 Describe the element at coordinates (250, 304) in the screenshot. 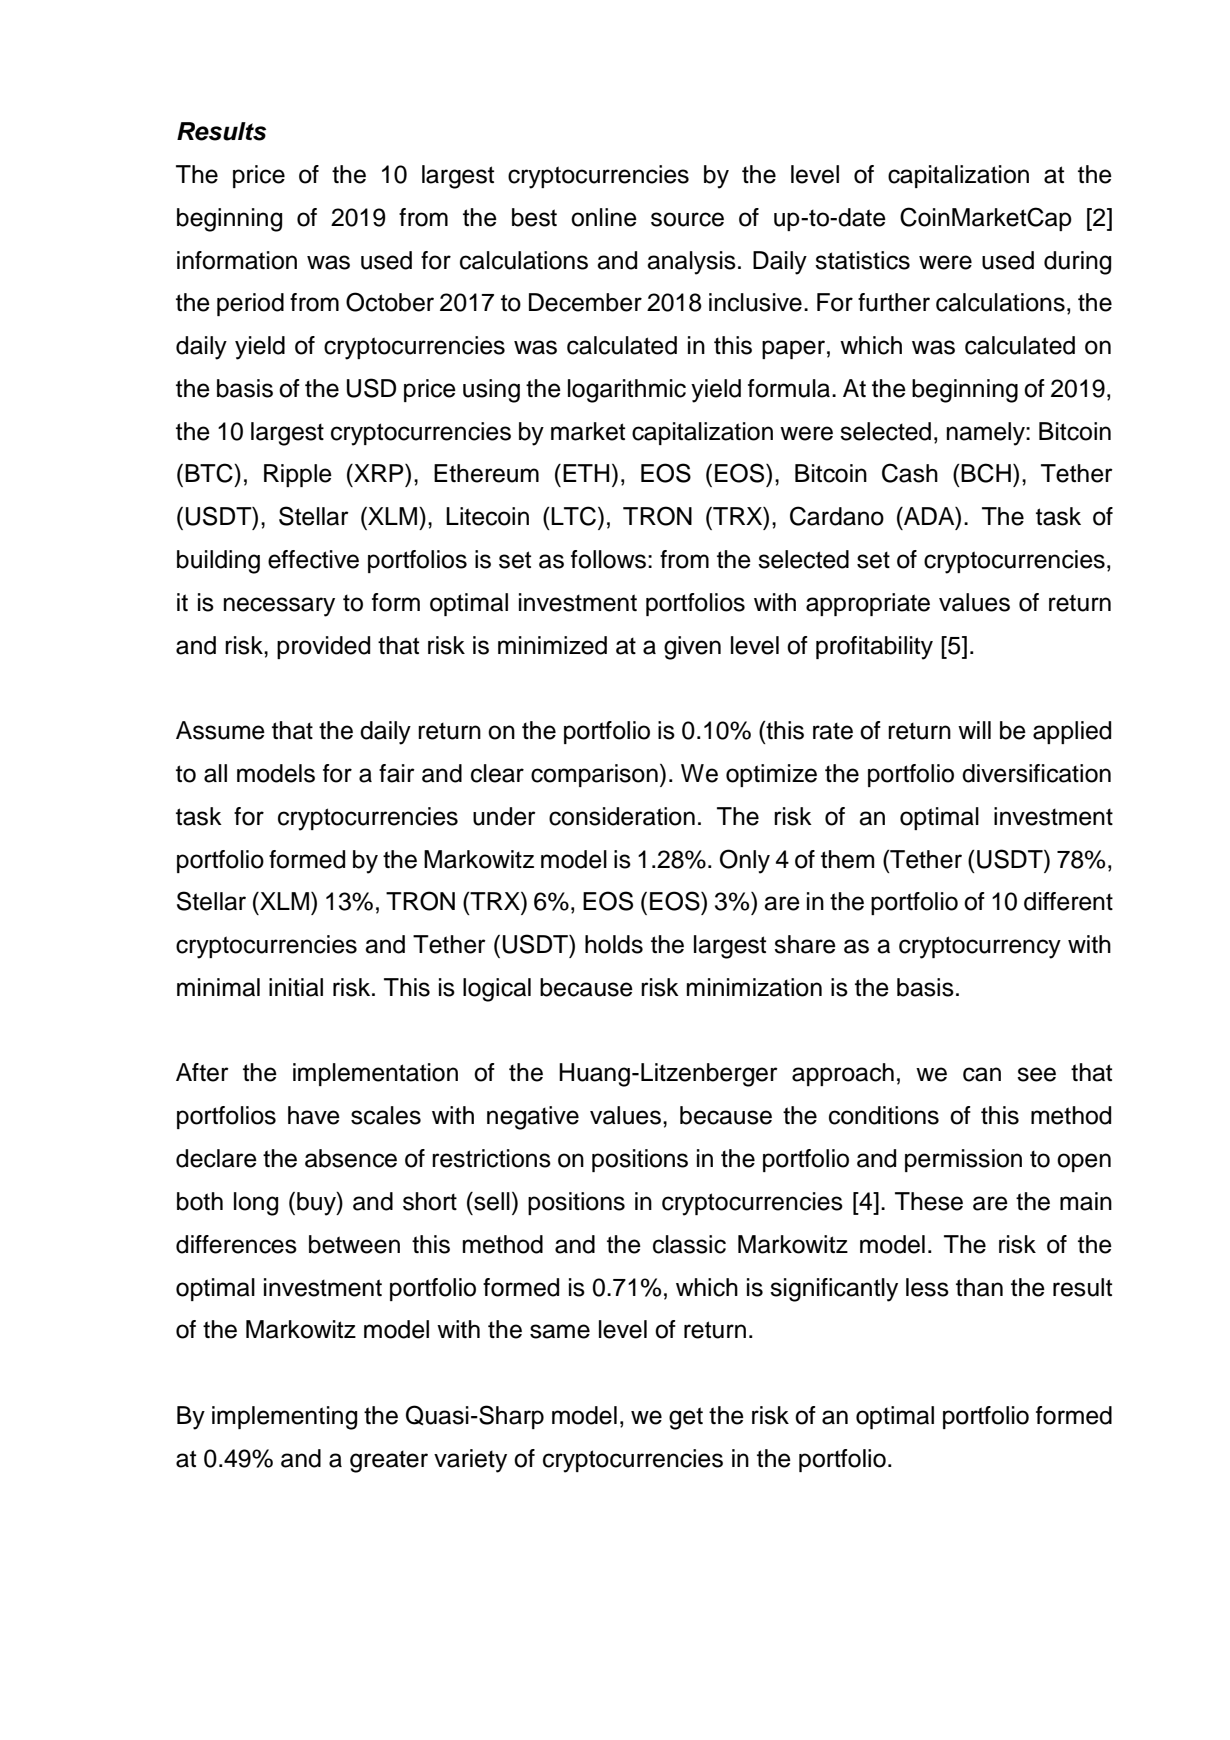

I see `period` at that location.
